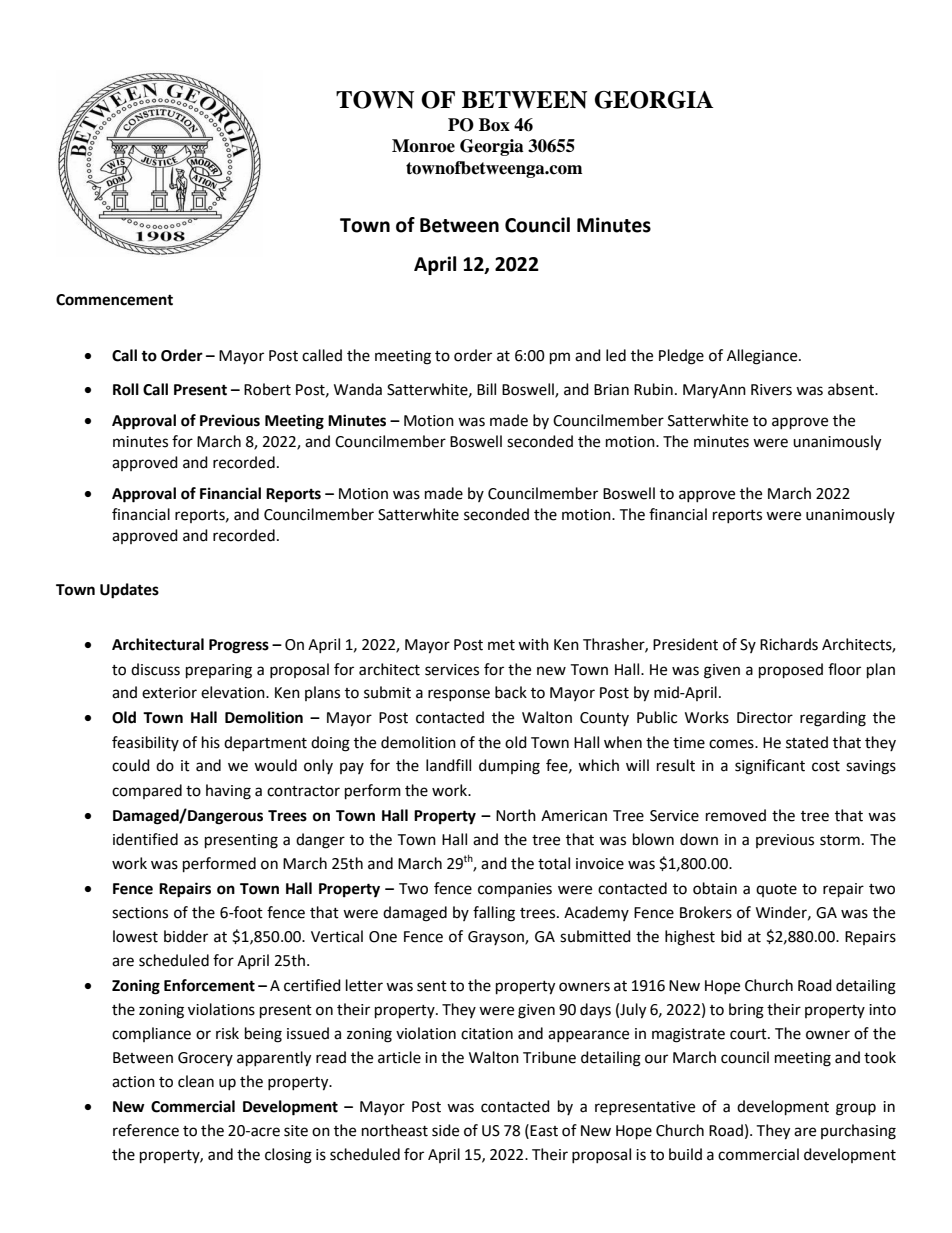 The image size is (952, 1233). What do you see at coordinates (771, 390) in the page?
I see `Rivers` at bounding box center [771, 390].
